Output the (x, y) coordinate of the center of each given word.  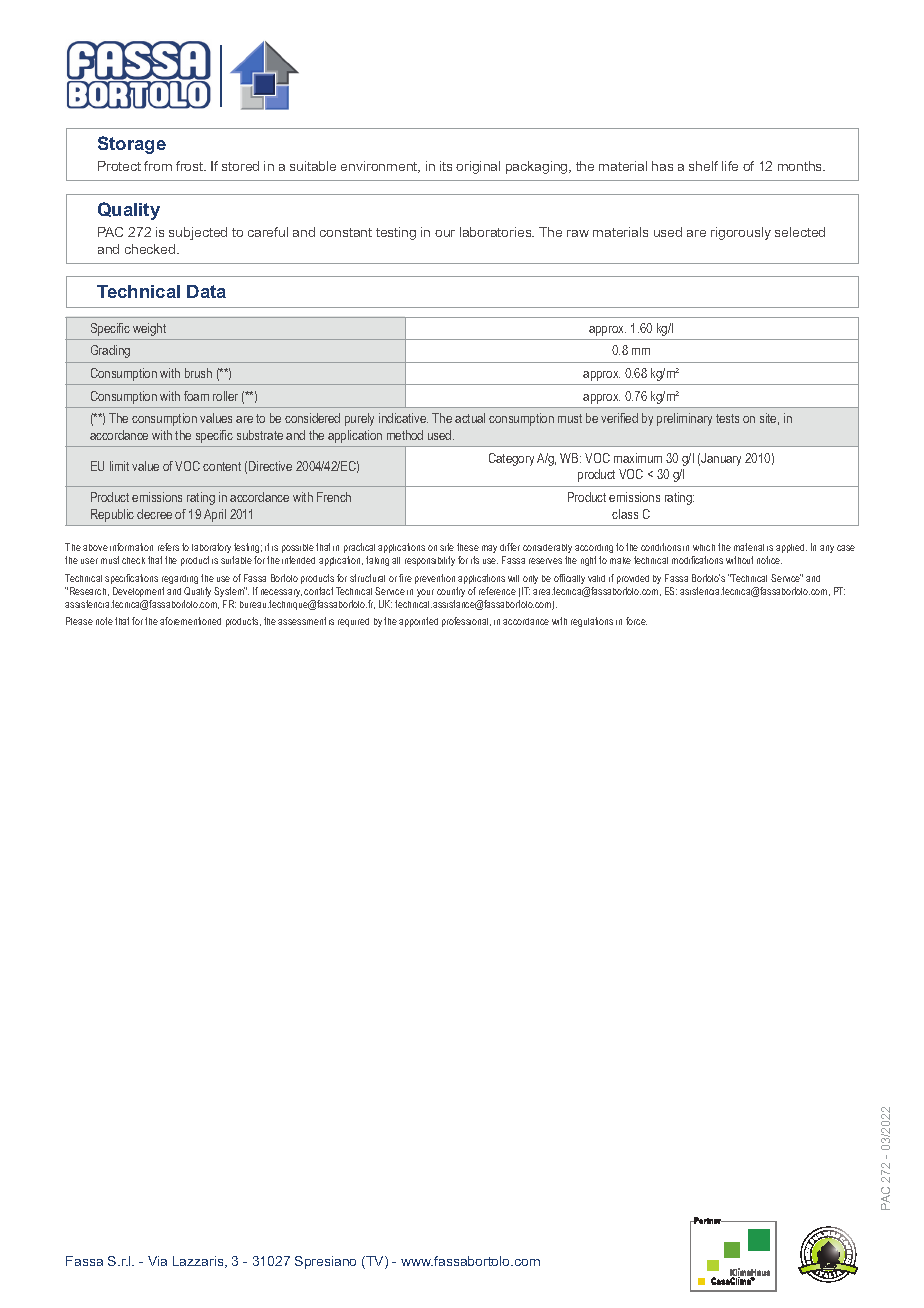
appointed (418, 622)
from (158, 166)
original (478, 167)
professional (466, 622)
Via (157, 1261)
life (730, 166)
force (636, 621)
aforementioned (190, 621)
